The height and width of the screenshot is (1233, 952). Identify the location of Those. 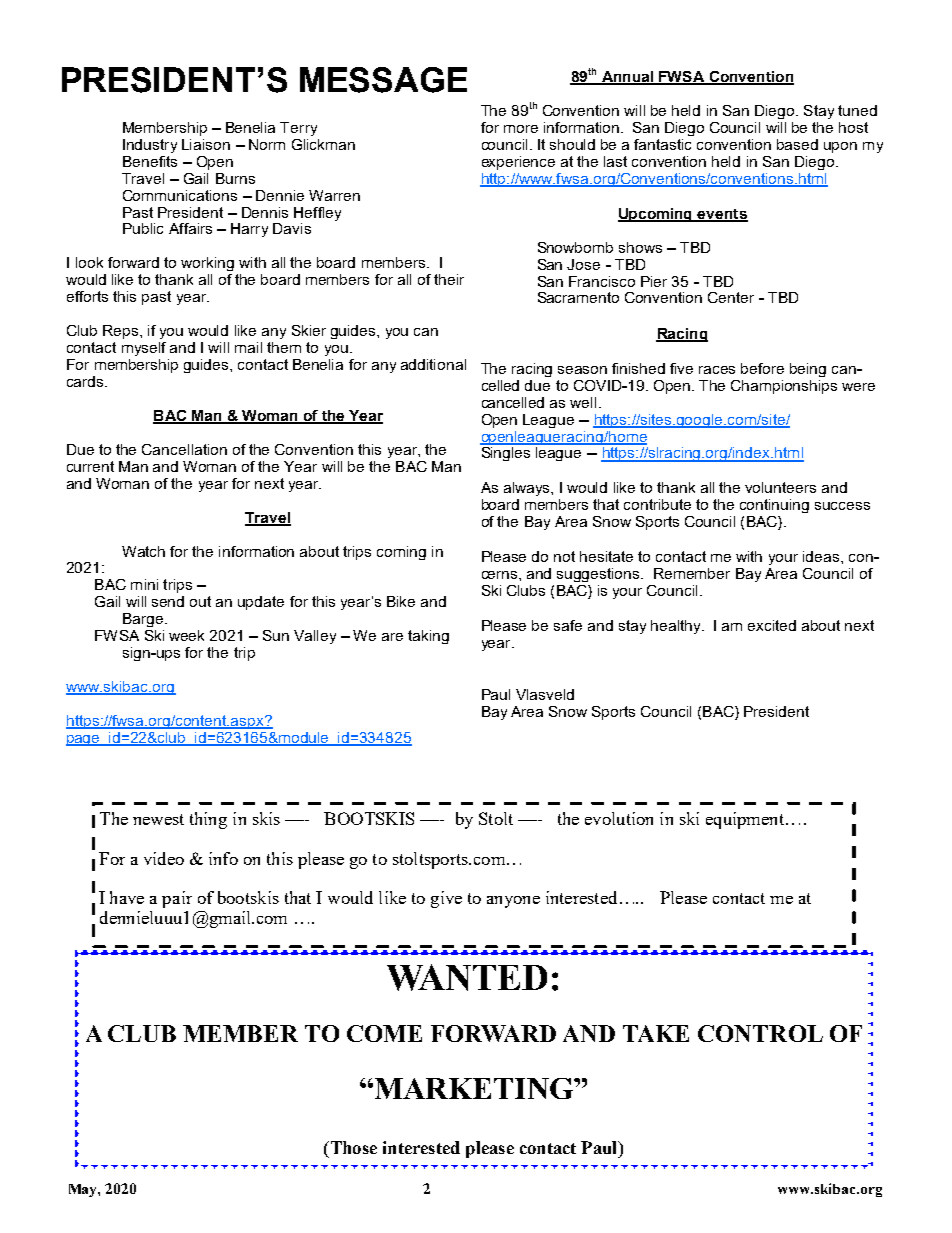
(352, 1147).
